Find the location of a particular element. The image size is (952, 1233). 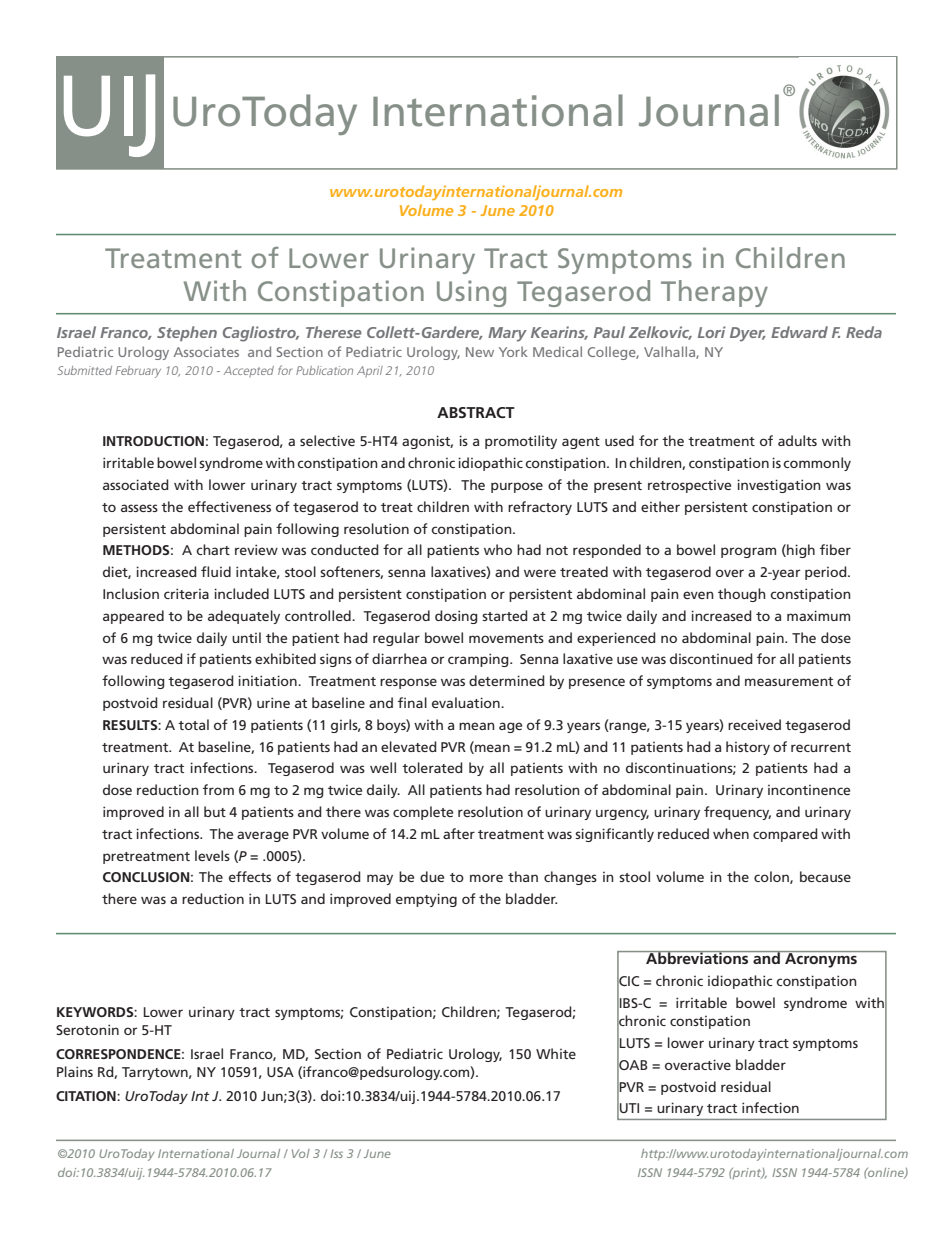

though is located at coordinates (742, 595).
